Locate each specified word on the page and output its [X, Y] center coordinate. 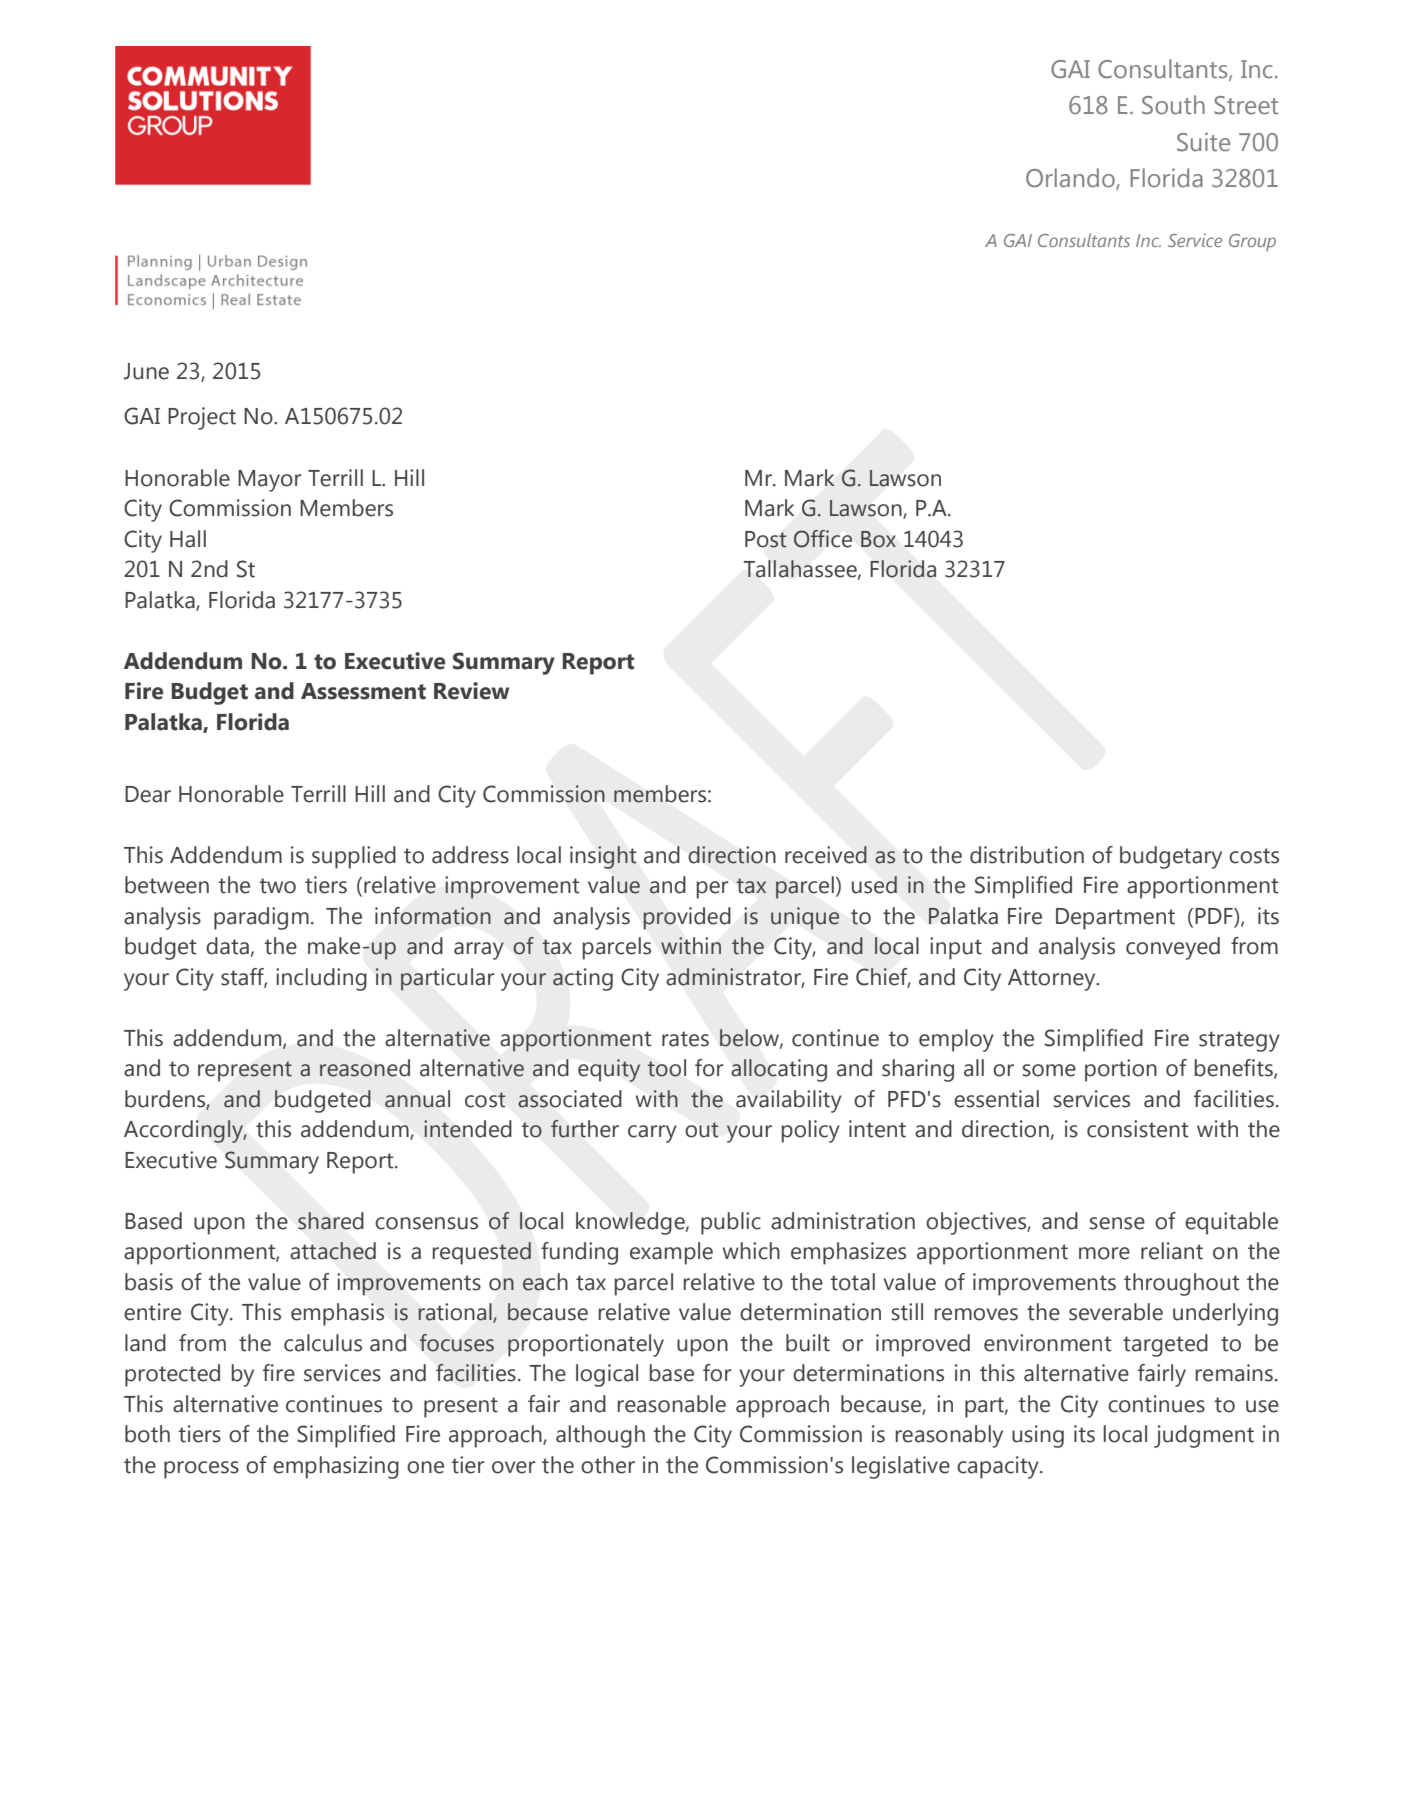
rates [685, 1039]
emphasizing [336, 1467]
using [1038, 1436]
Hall [188, 539]
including [321, 979]
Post [766, 539]
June [146, 371]
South [1173, 105]
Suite [1203, 142]
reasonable [672, 1404]
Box [878, 539]
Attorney [1053, 980]
